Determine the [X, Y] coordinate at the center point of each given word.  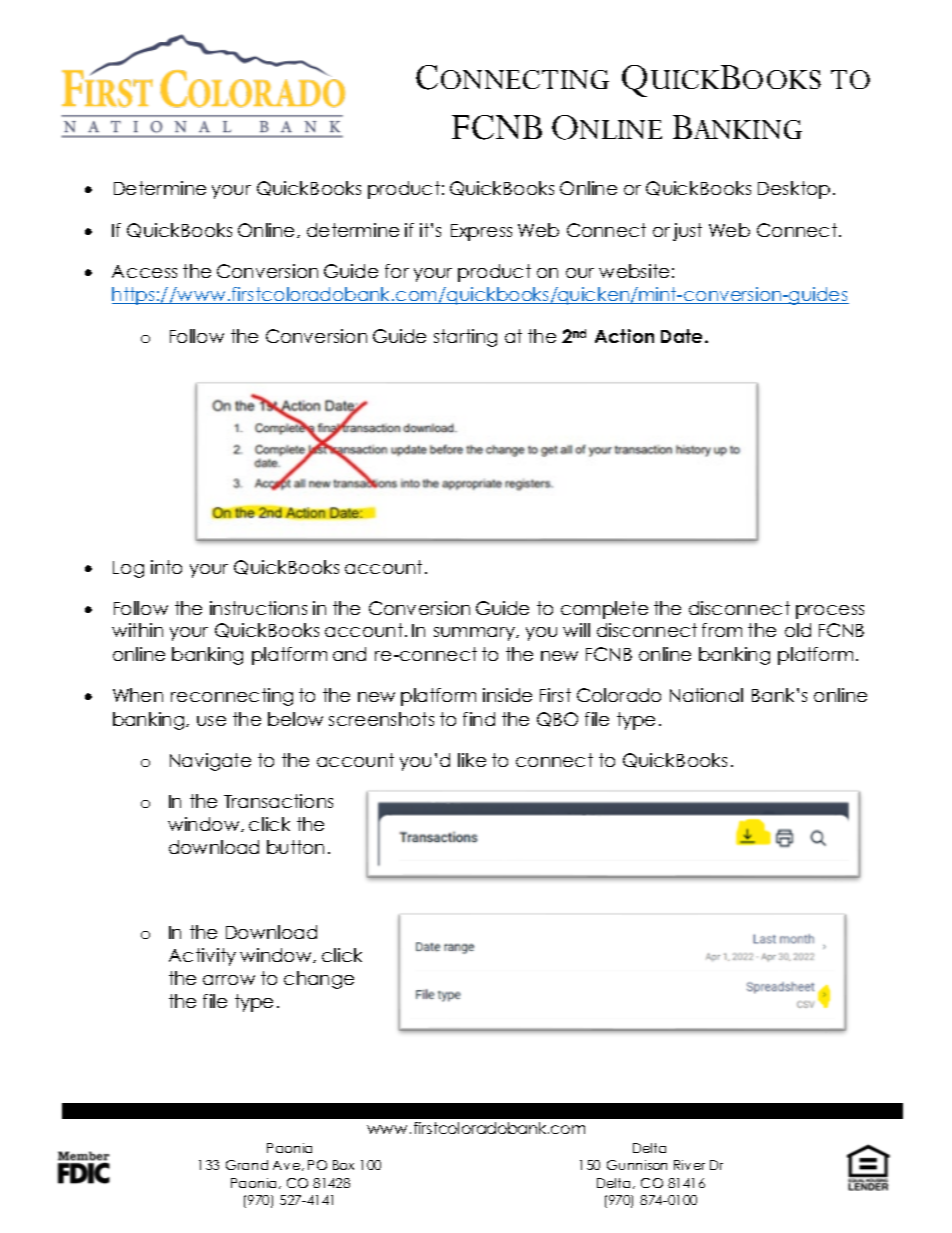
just [687, 232]
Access [144, 271]
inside [507, 695]
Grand [247, 1165]
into [166, 567]
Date [683, 336]
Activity [202, 957]
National [706, 695]
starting [465, 338]
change [319, 980]
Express [481, 232]
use [211, 721]
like [472, 760]
